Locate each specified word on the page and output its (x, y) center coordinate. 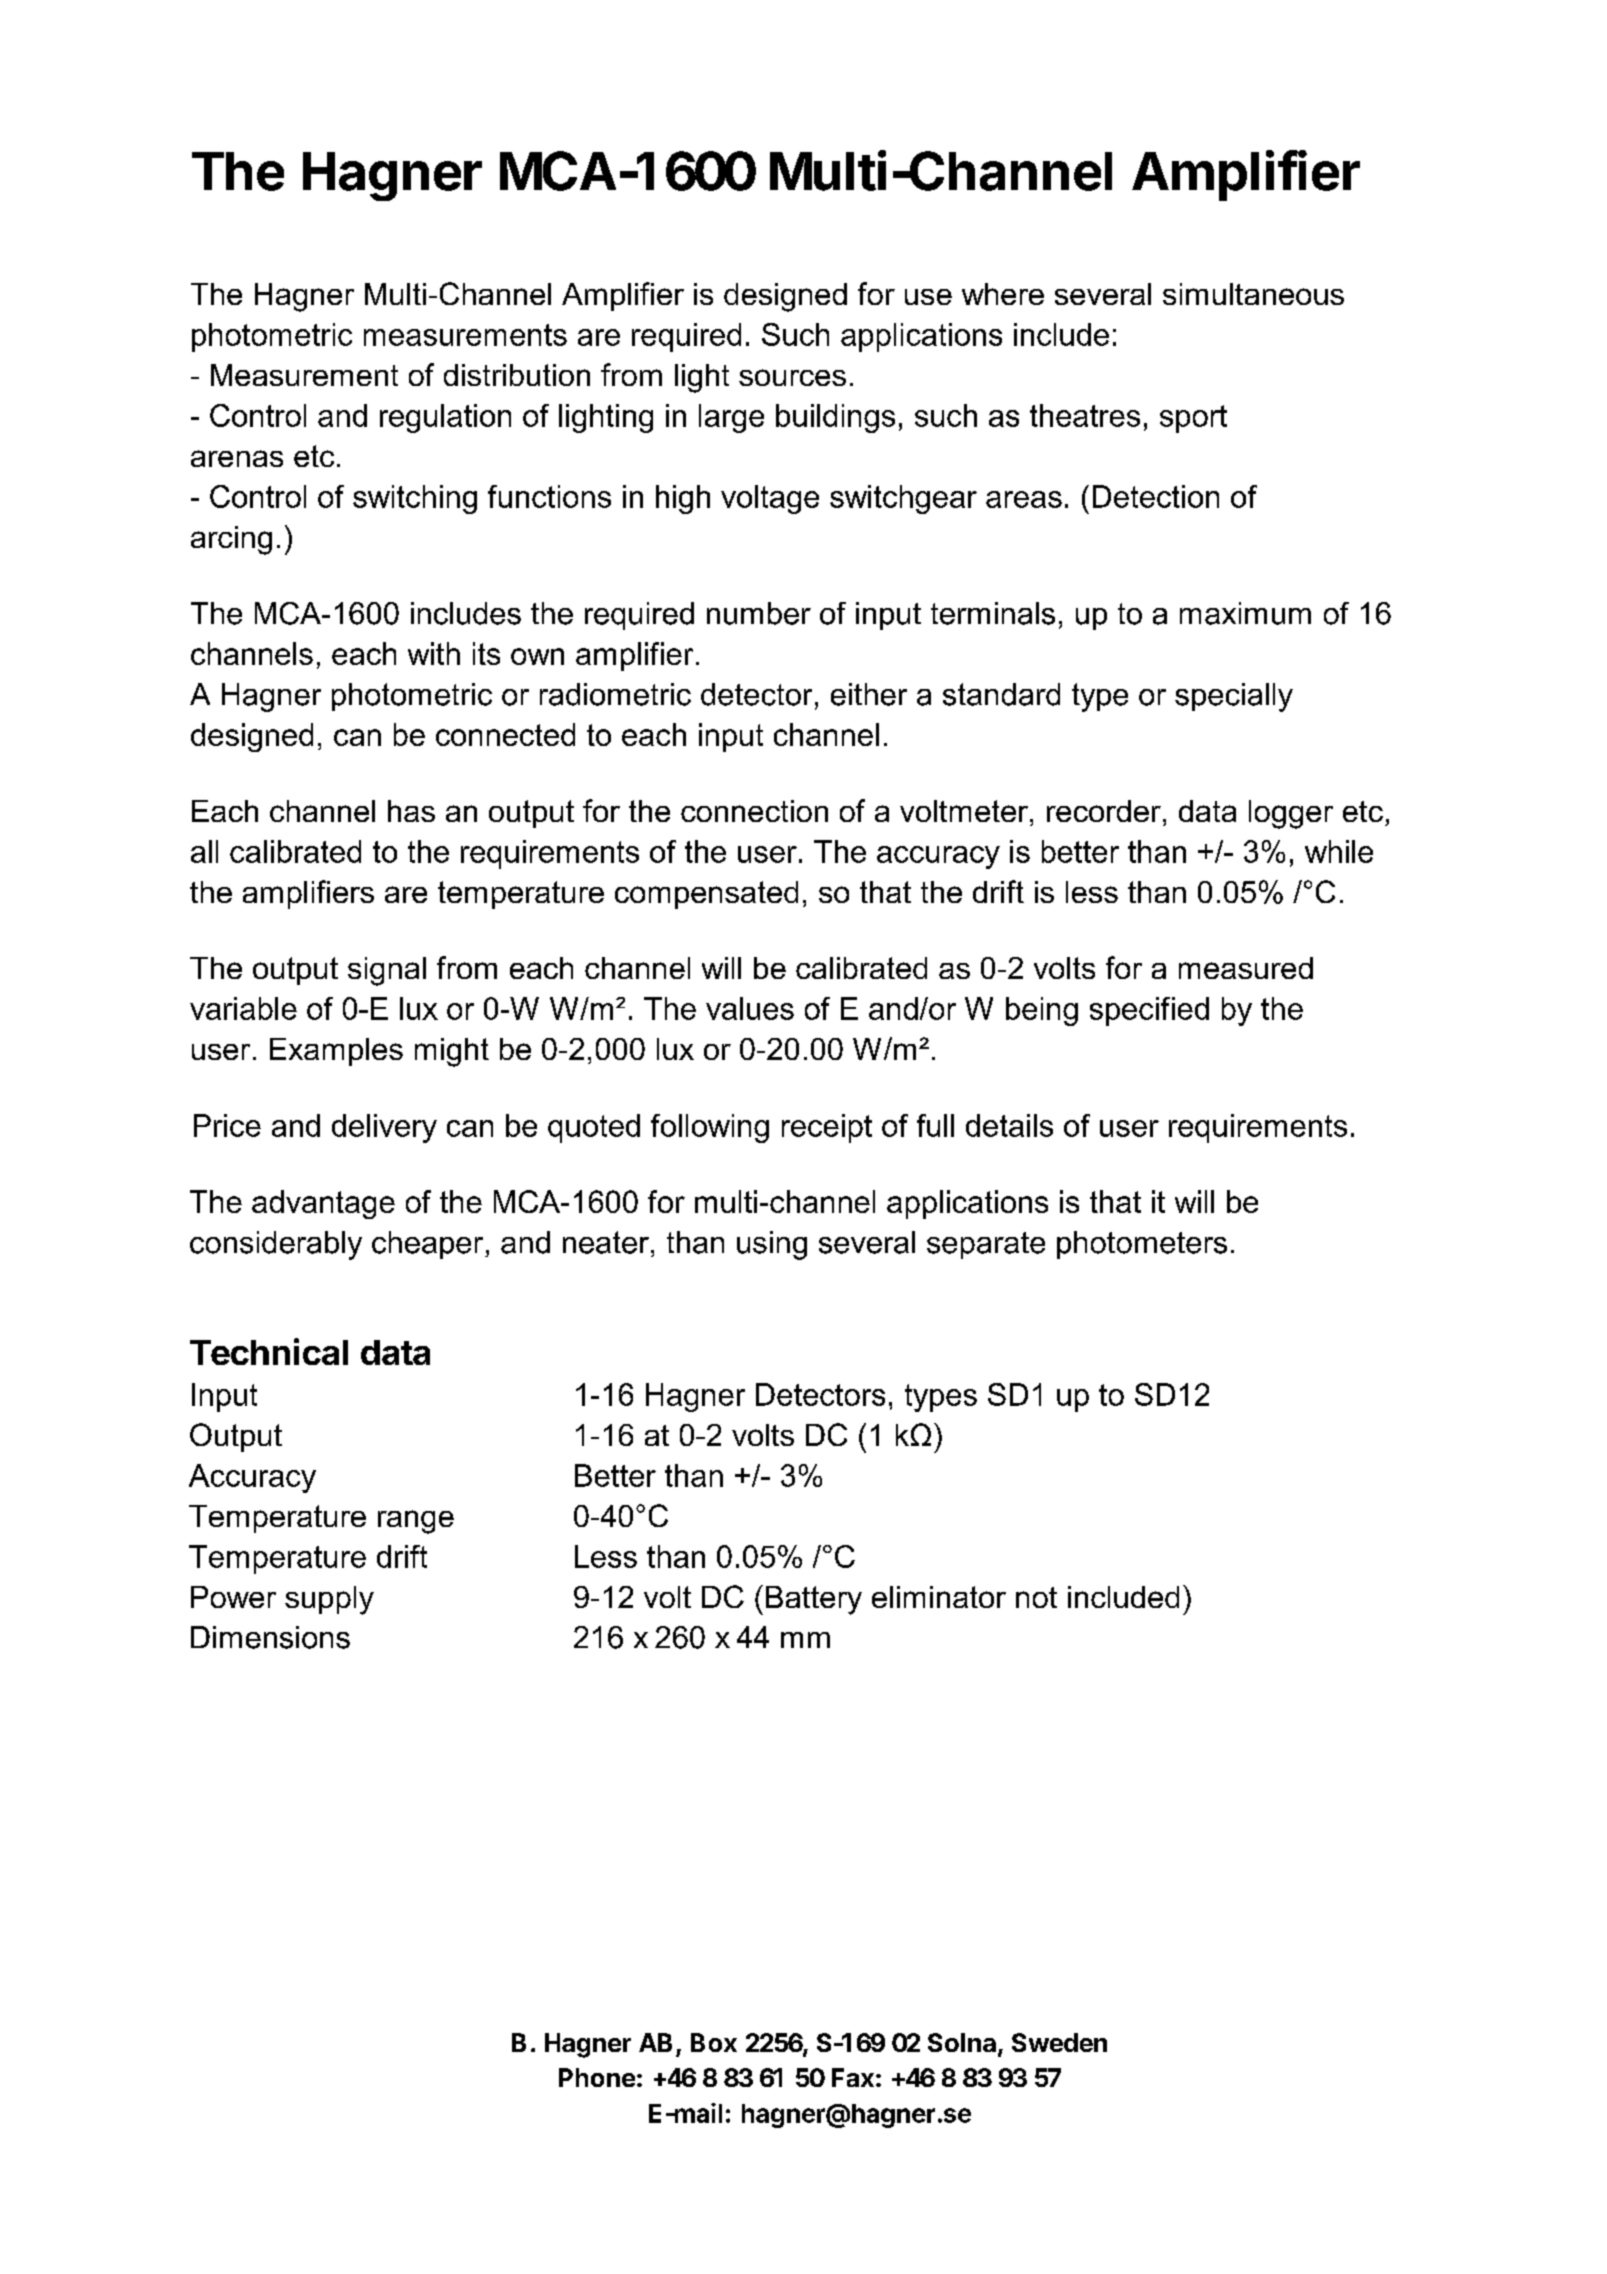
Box (714, 2042)
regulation (445, 418)
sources (792, 377)
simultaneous (1253, 294)
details (1009, 1125)
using (772, 1245)
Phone (597, 2077)
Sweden (1059, 2042)
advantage (323, 1204)
